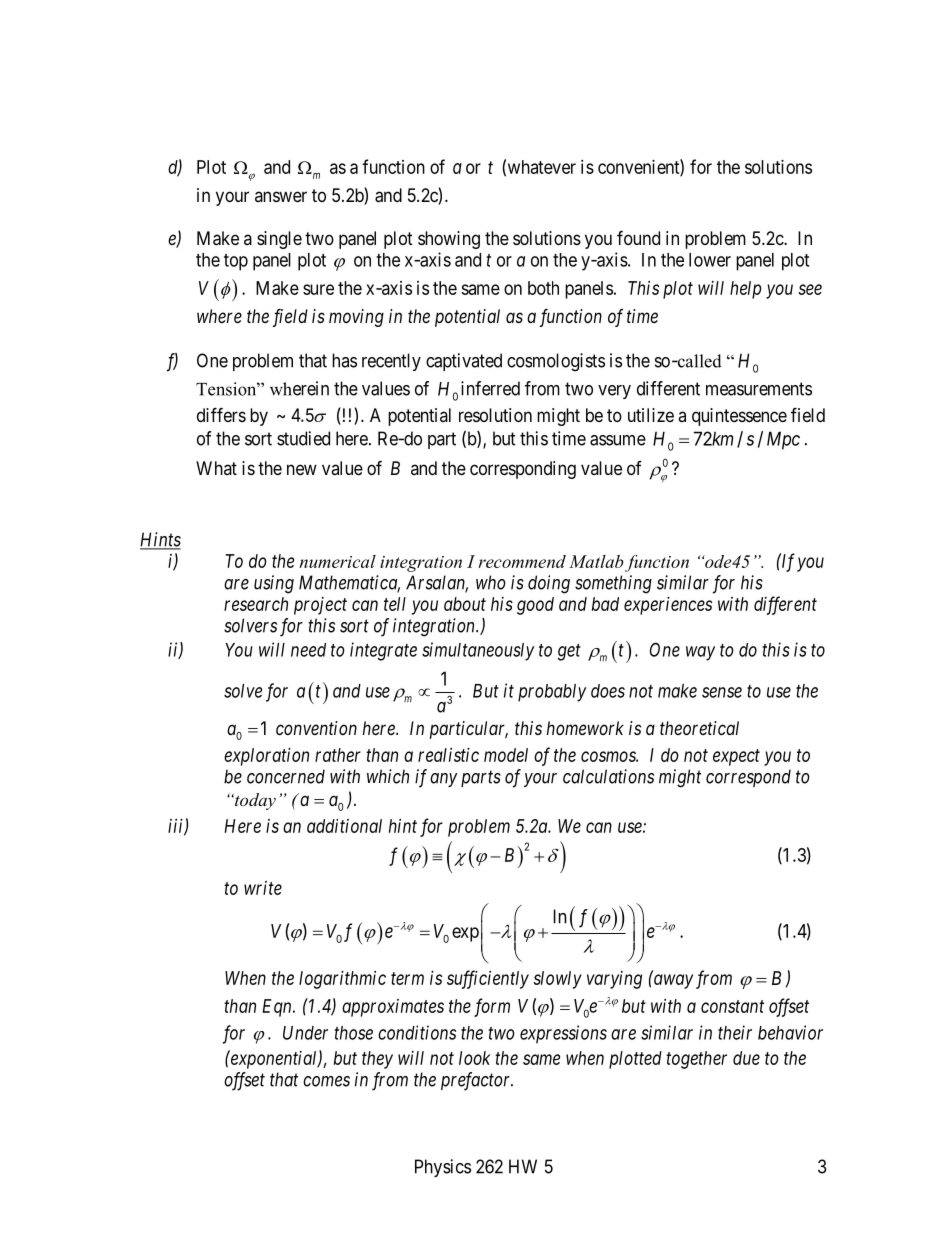 This screenshot has height=1233, width=952. I want to click on model, so click(506, 755).
